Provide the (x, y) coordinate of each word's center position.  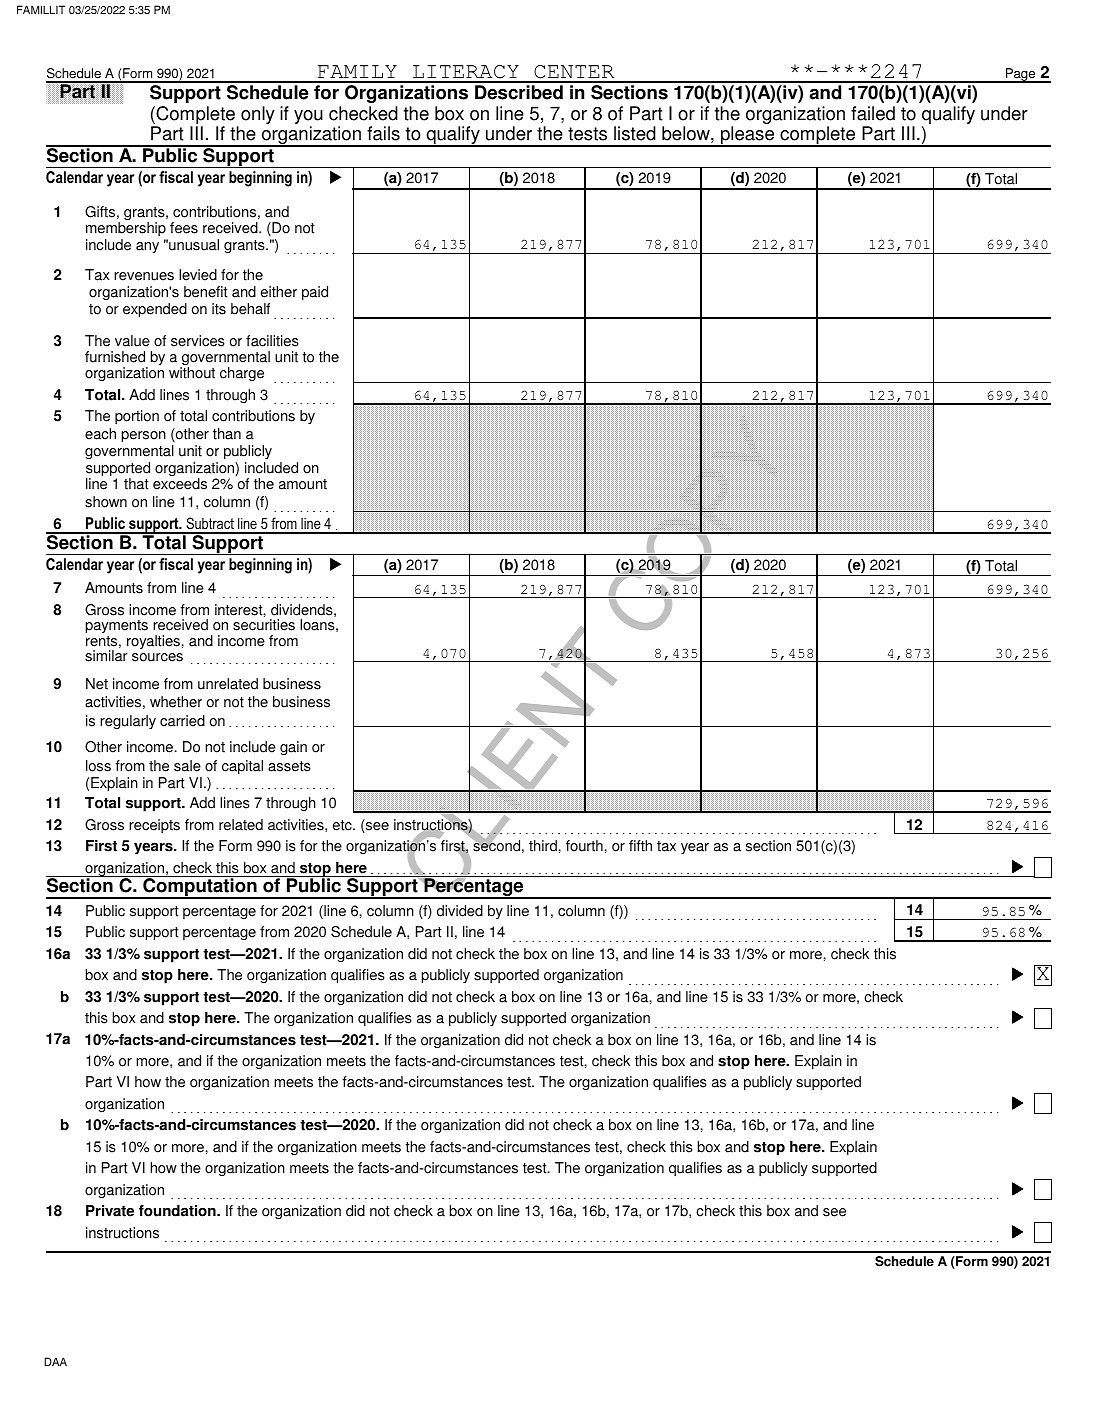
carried (182, 721)
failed (873, 113)
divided (460, 911)
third (544, 846)
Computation (200, 888)
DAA (55, 1361)
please (748, 136)
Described (519, 92)
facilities (272, 341)
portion (137, 417)
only (258, 115)
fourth (585, 846)
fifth (640, 846)
